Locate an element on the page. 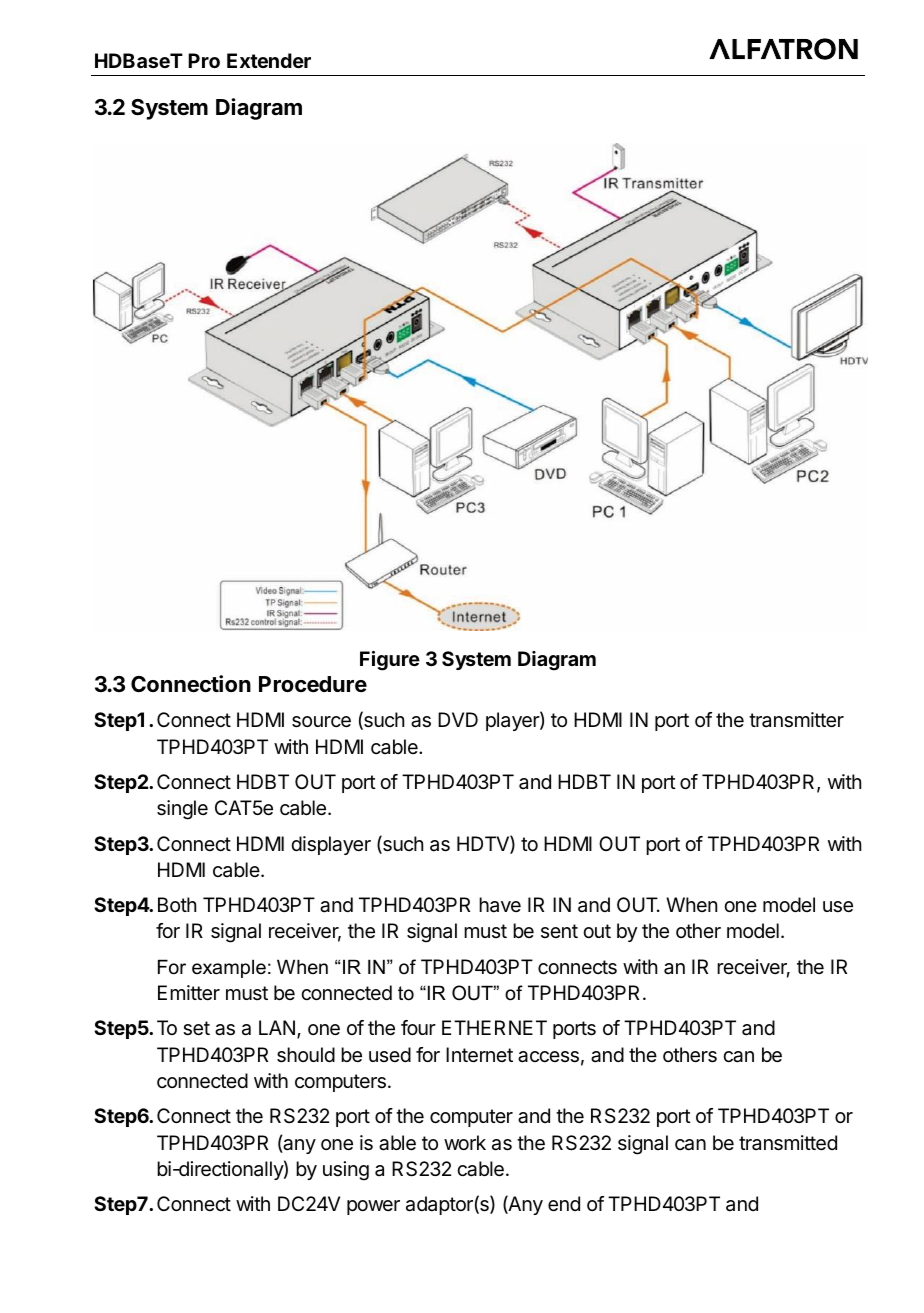 The height and width of the page is (1313, 924). using is located at coordinates (346, 1171).
